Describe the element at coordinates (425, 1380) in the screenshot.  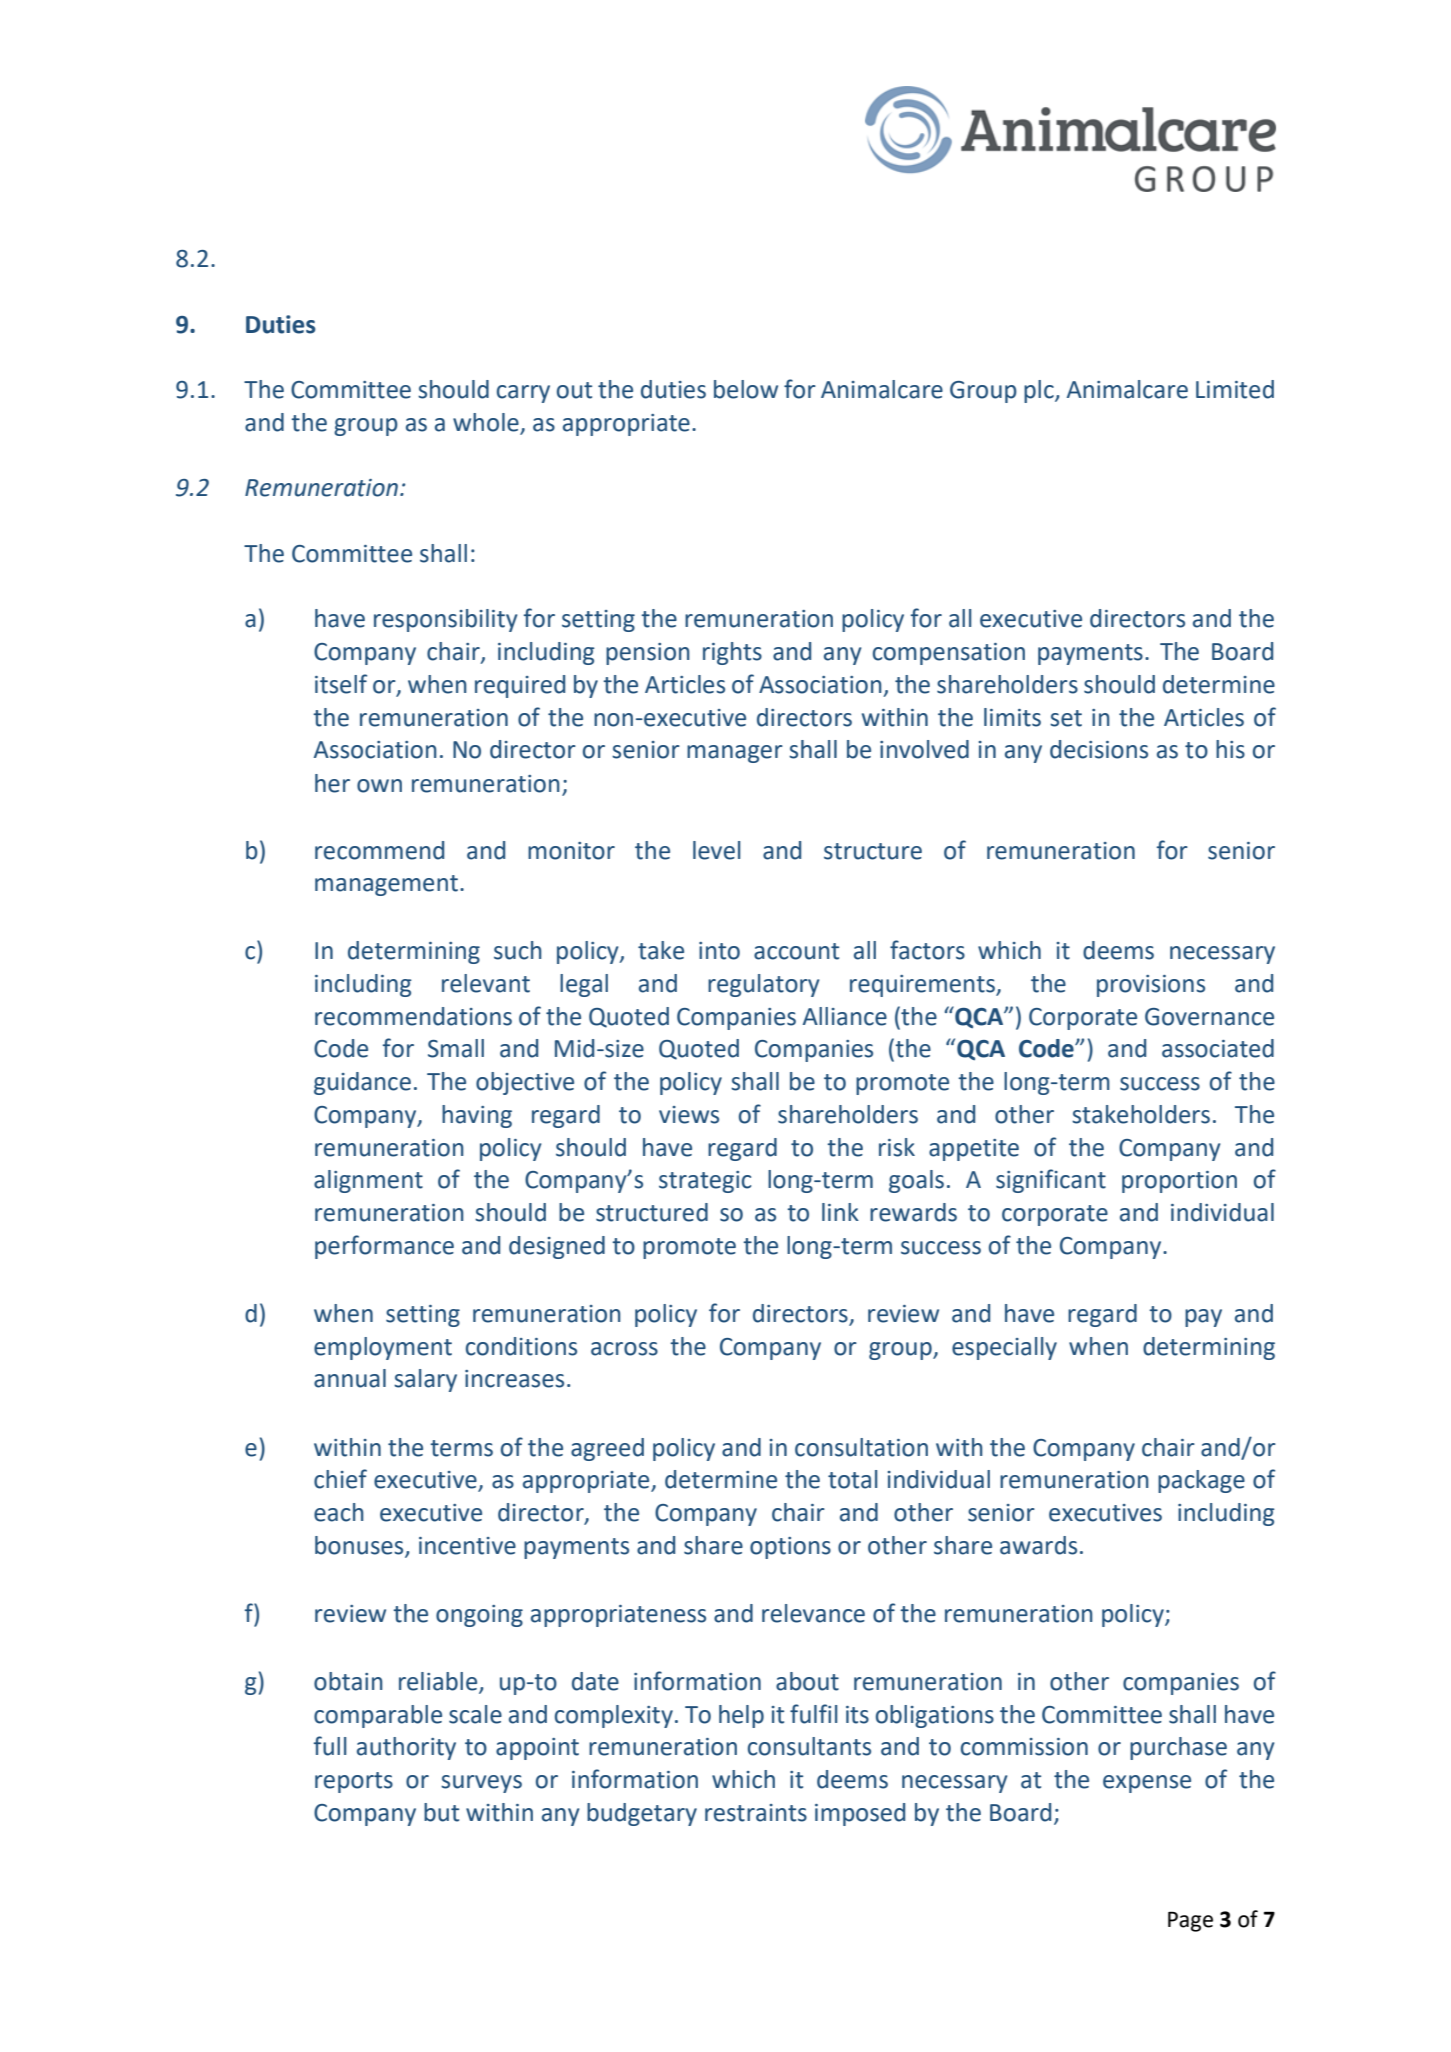
I see `salary` at that location.
